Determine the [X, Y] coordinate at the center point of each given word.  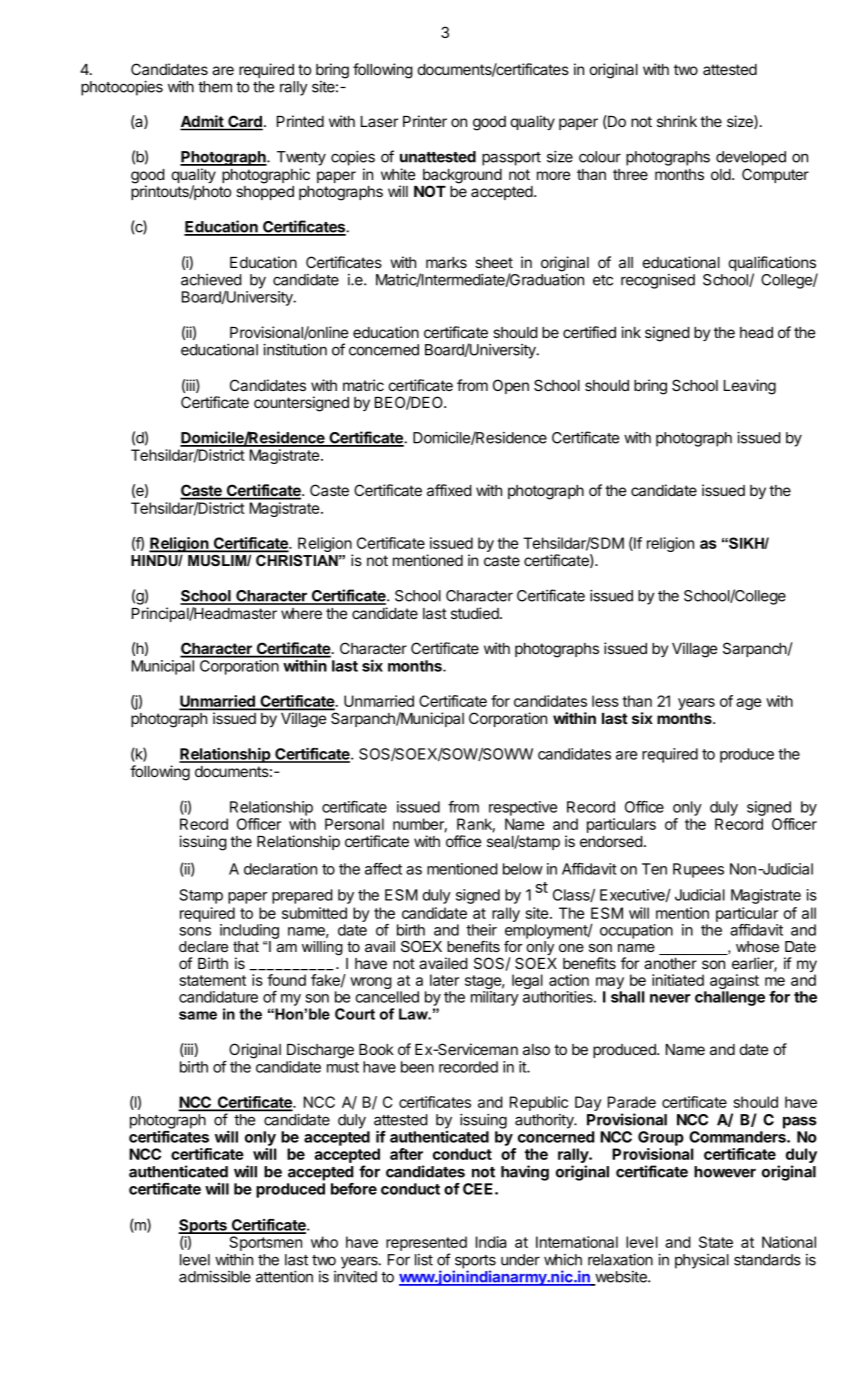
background [462, 177]
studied [476, 613]
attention [284, 1276]
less [605, 701]
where [301, 613]
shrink [677, 121]
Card [244, 122]
